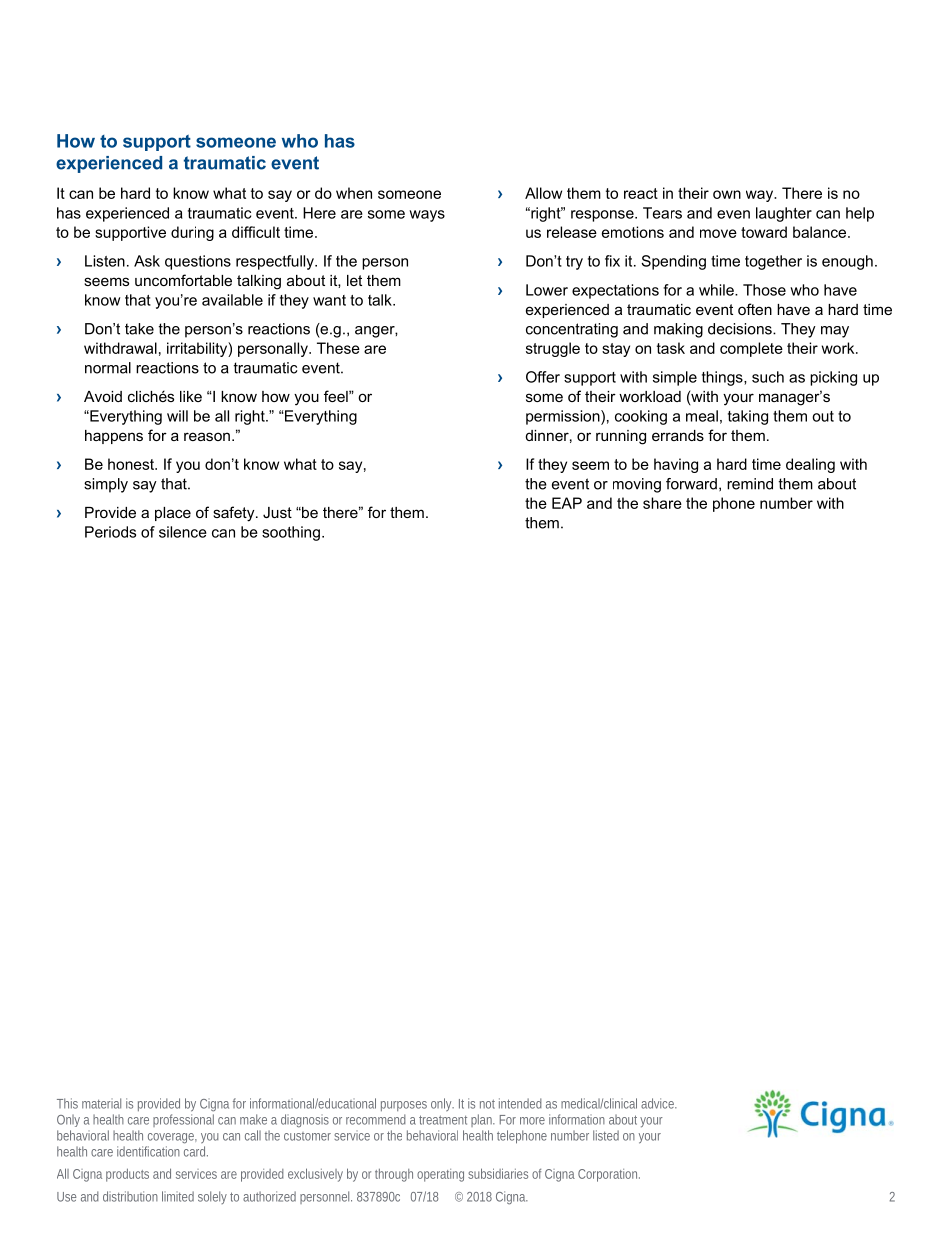 Image resolution: width=952 pixels, height=1233 pixels. I want to click on during, so click(192, 233).
